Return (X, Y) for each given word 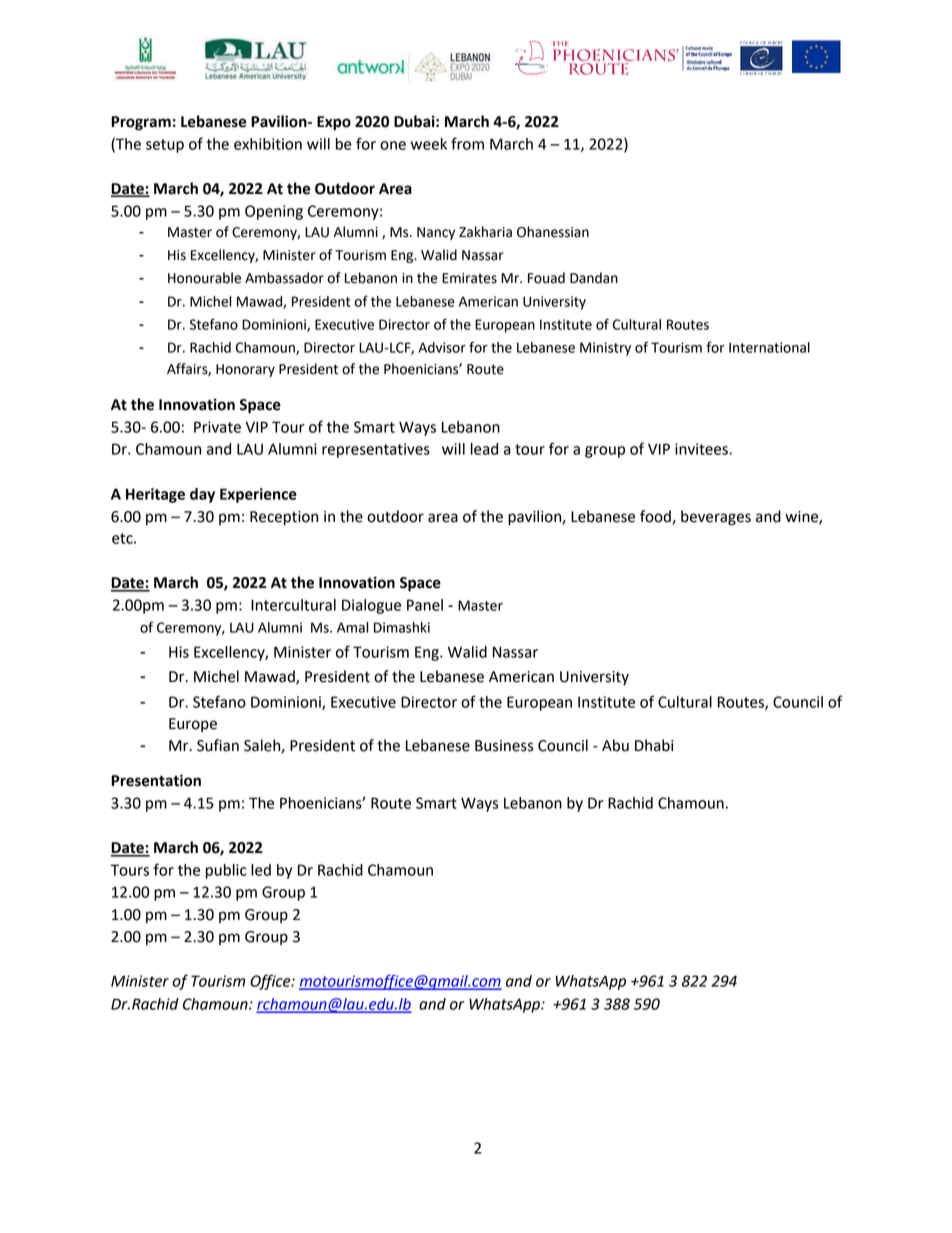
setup (165, 146)
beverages (716, 518)
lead (484, 449)
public (226, 871)
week (429, 144)
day (202, 495)
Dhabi (654, 745)
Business (504, 746)
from (467, 143)
